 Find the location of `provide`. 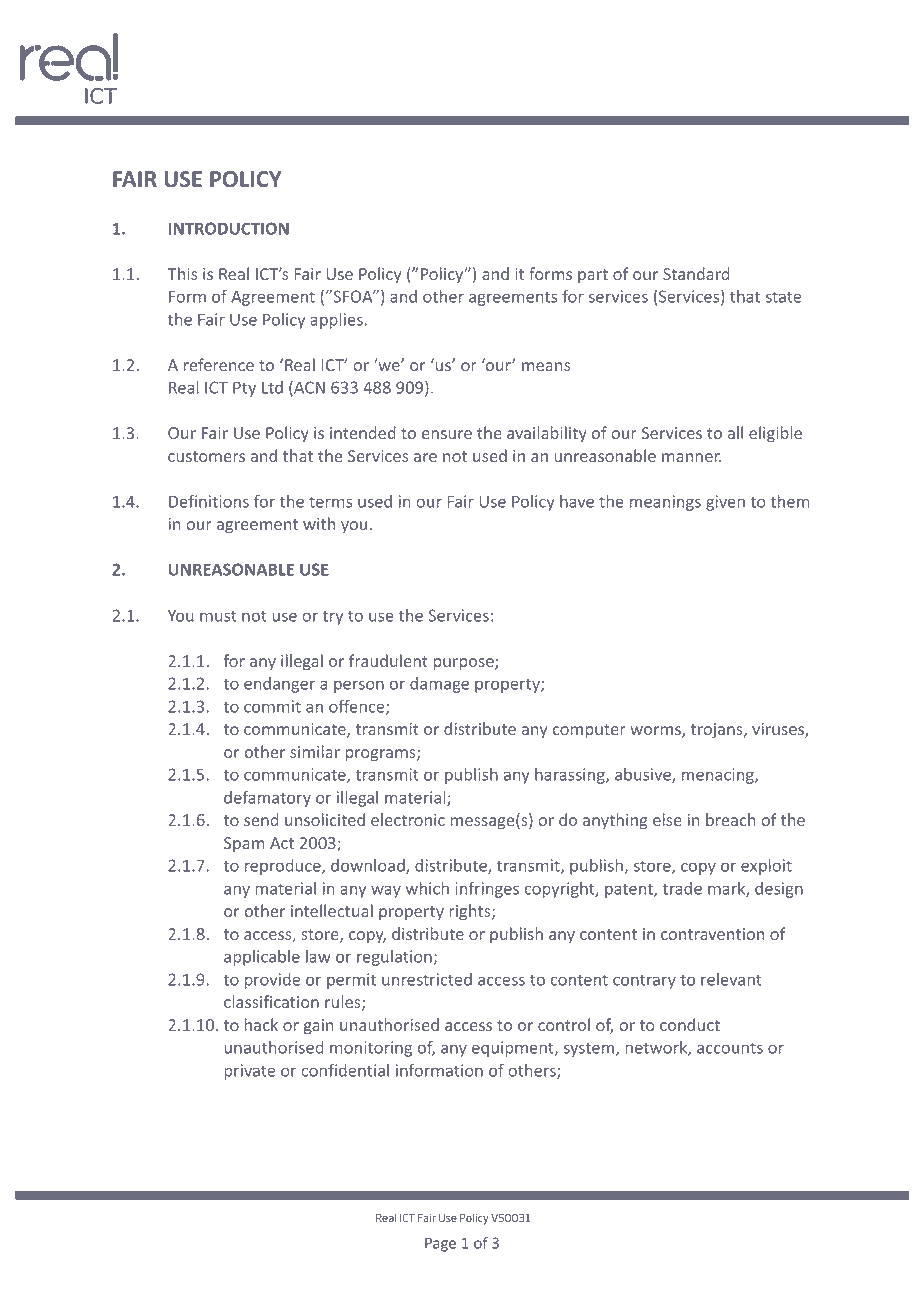

provide is located at coordinates (272, 981).
